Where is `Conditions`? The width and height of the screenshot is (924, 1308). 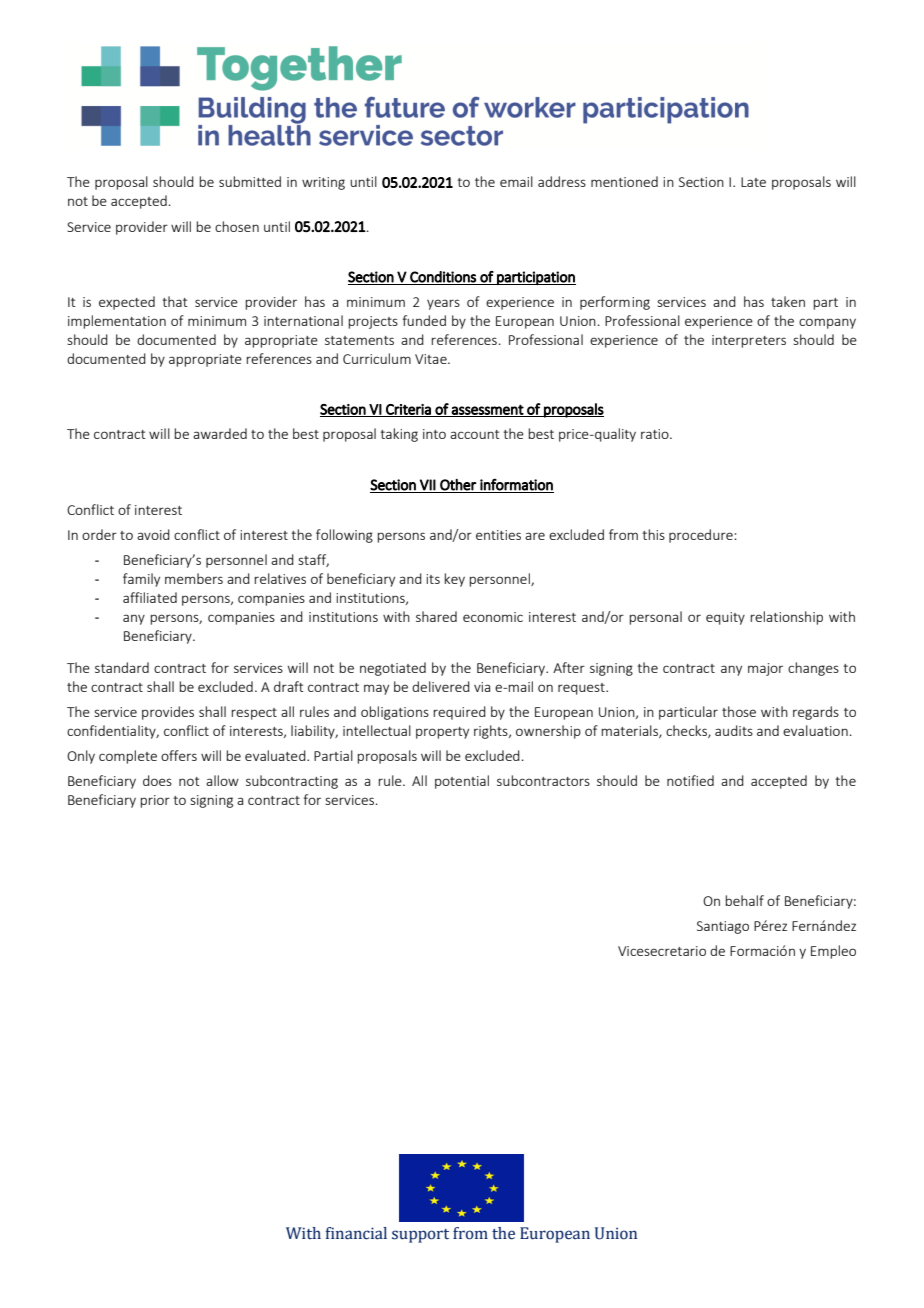 Conditions is located at coordinates (443, 277).
